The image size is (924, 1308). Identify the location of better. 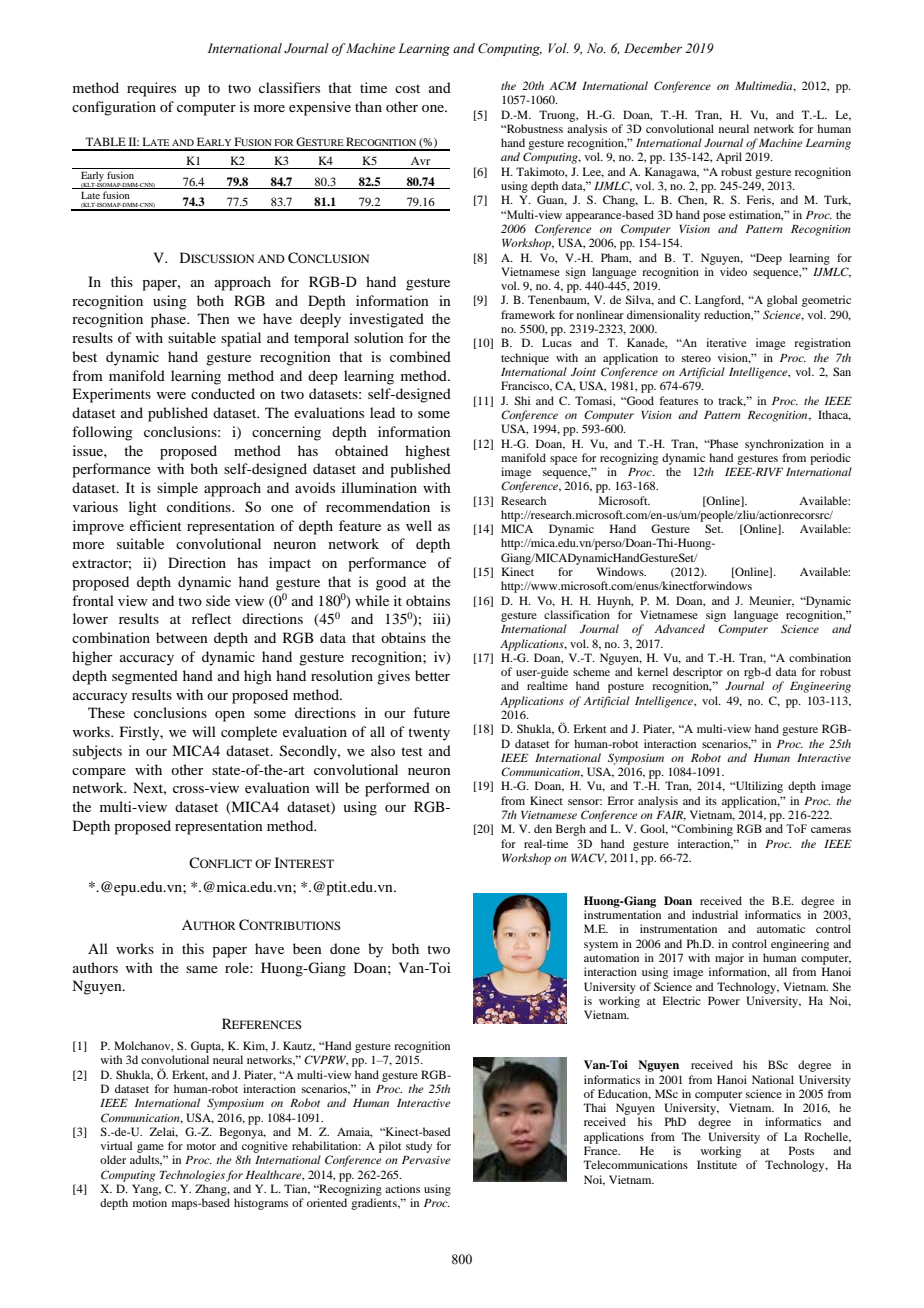
(432, 675).
